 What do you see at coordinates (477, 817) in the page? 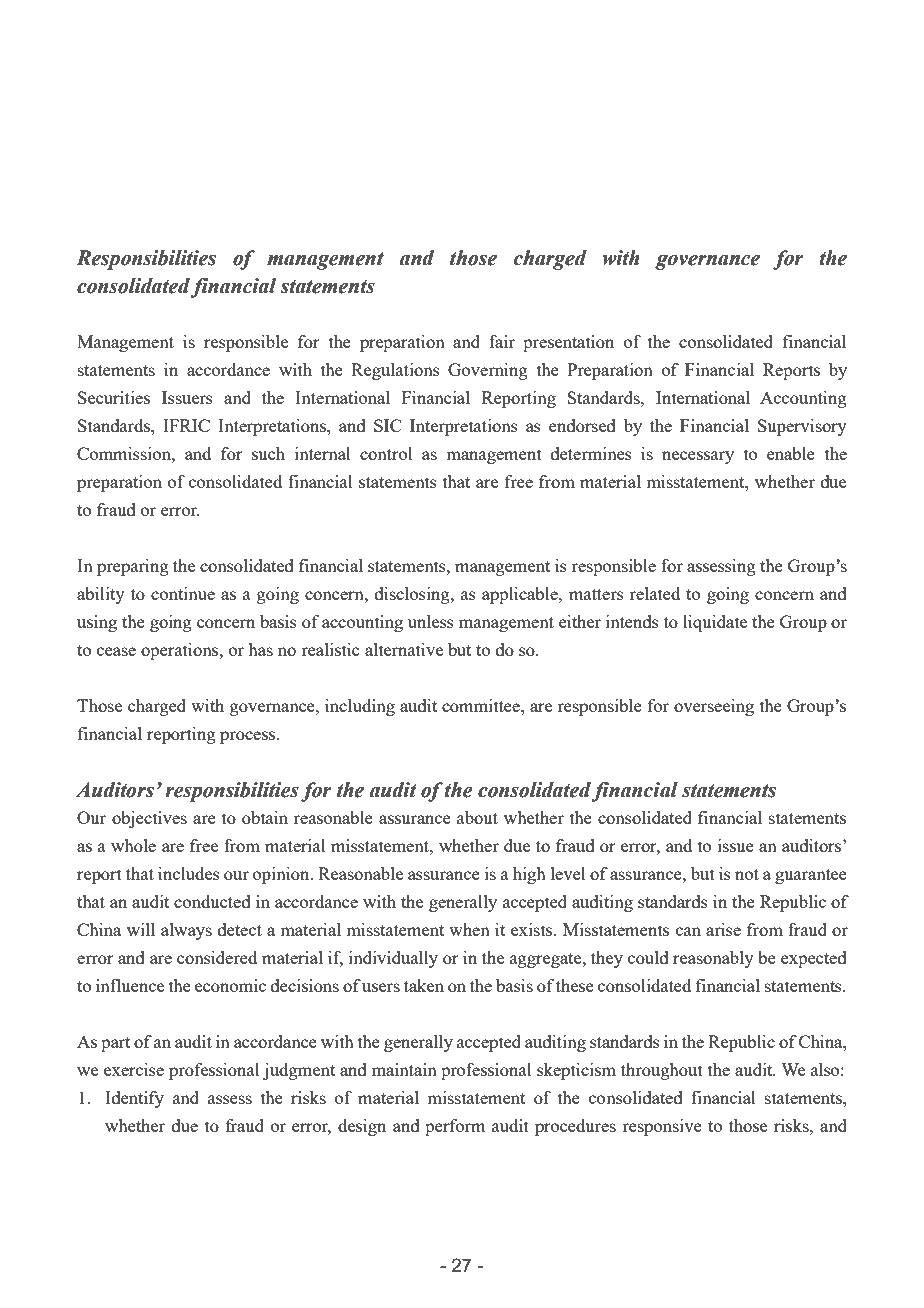
I see `about` at bounding box center [477, 817].
